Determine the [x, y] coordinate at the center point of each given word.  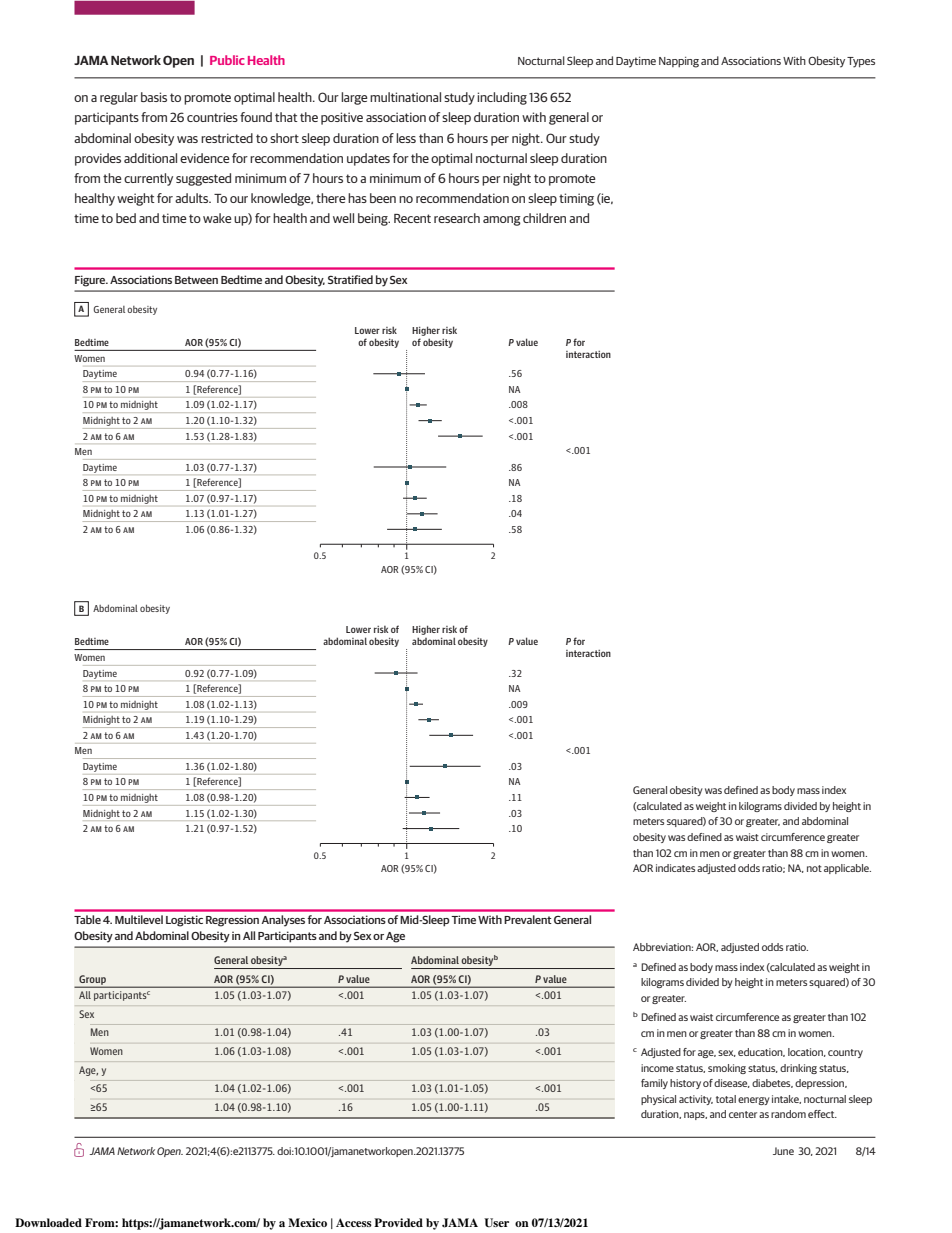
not [814, 868]
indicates [675, 868]
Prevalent [528, 919]
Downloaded [48, 1222]
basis [154, 97]
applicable [847, 869]
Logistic [184, 921]
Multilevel [139, 919]
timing [576, 199]
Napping [679, 62]
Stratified [350, 279]
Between [196, 280]
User [496, 1223]
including [502, 98]
